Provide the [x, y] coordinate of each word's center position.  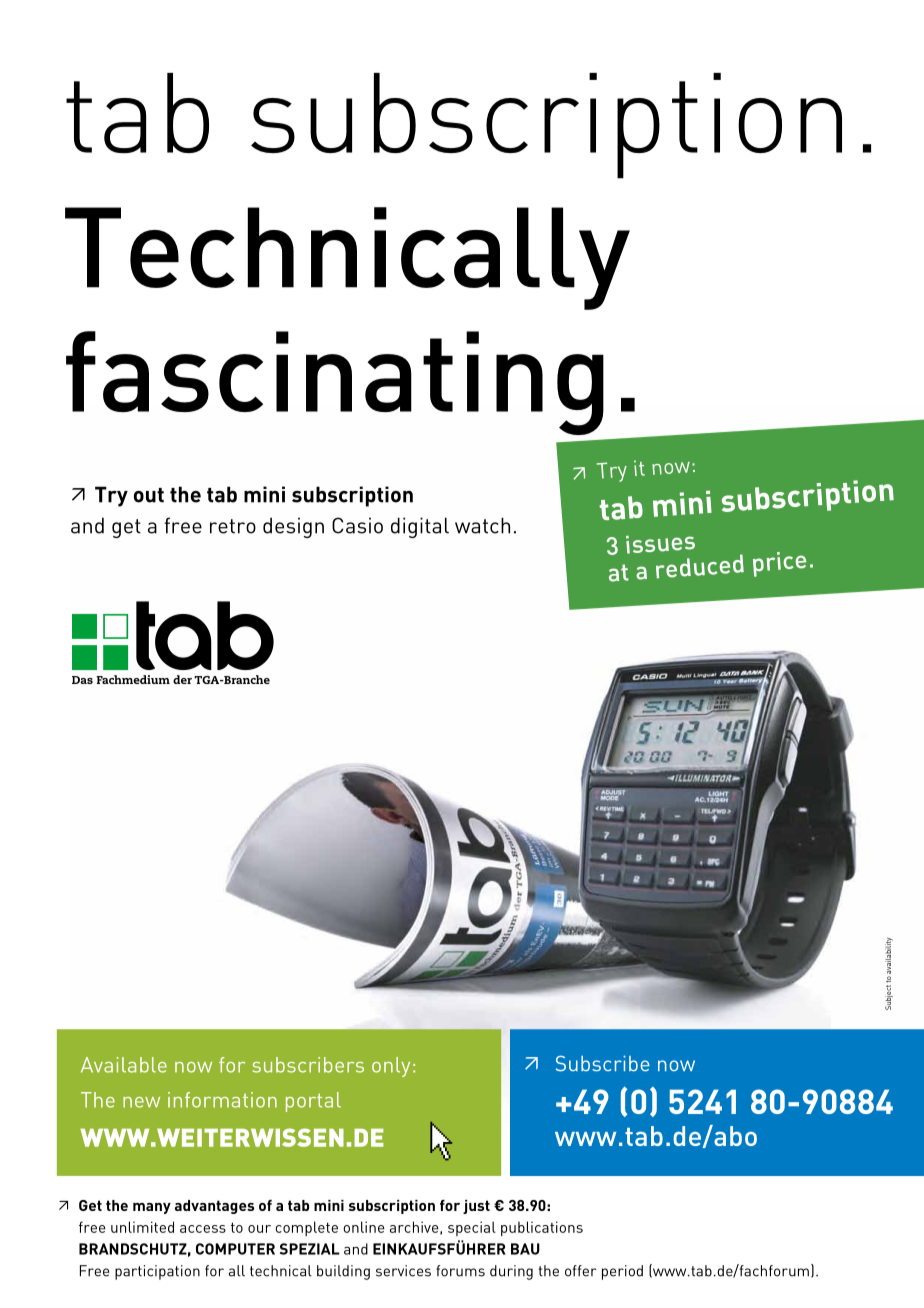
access [203, 1229]
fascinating [335, 383]
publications [542, 1228]
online [364, 1227]
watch [482, 525]
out [149, 495]
